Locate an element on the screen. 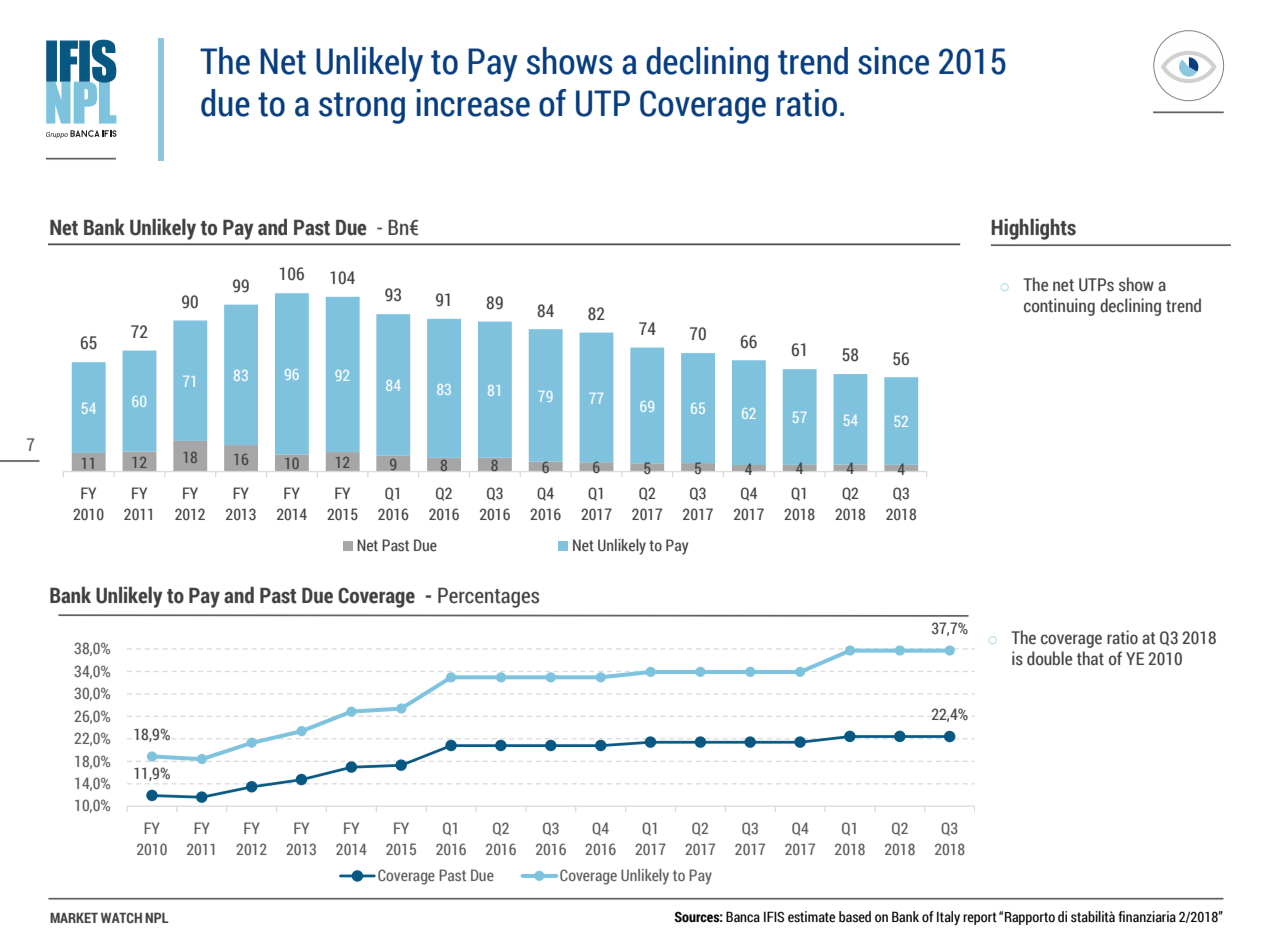 The height and width of the screenshot is (952, 1270). NPL is located at coordinates (156, 918).
